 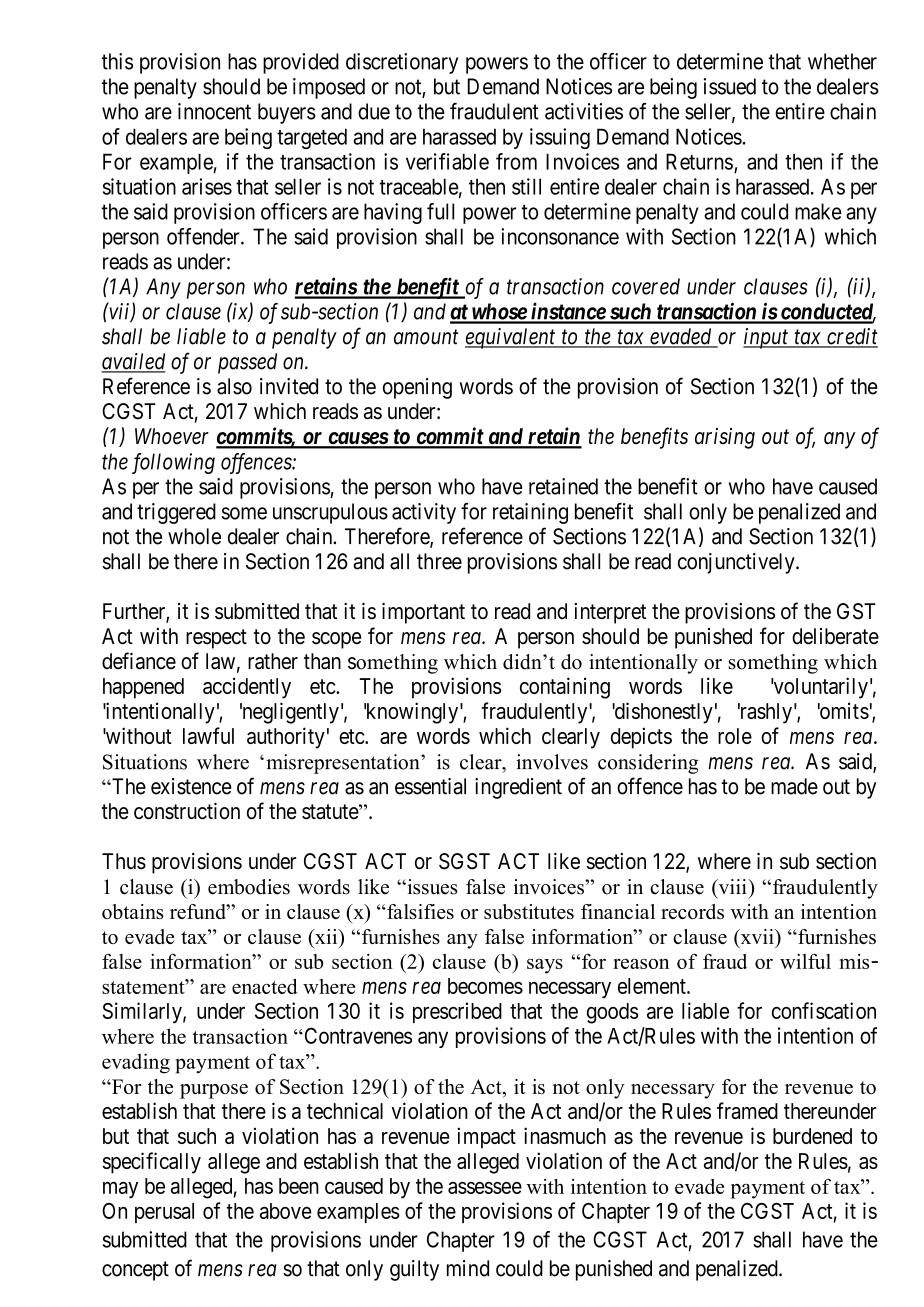 What do you see at coordinates (265, 986) in the screenshot?
I see `enacted` at bounding box center [265, 986].
